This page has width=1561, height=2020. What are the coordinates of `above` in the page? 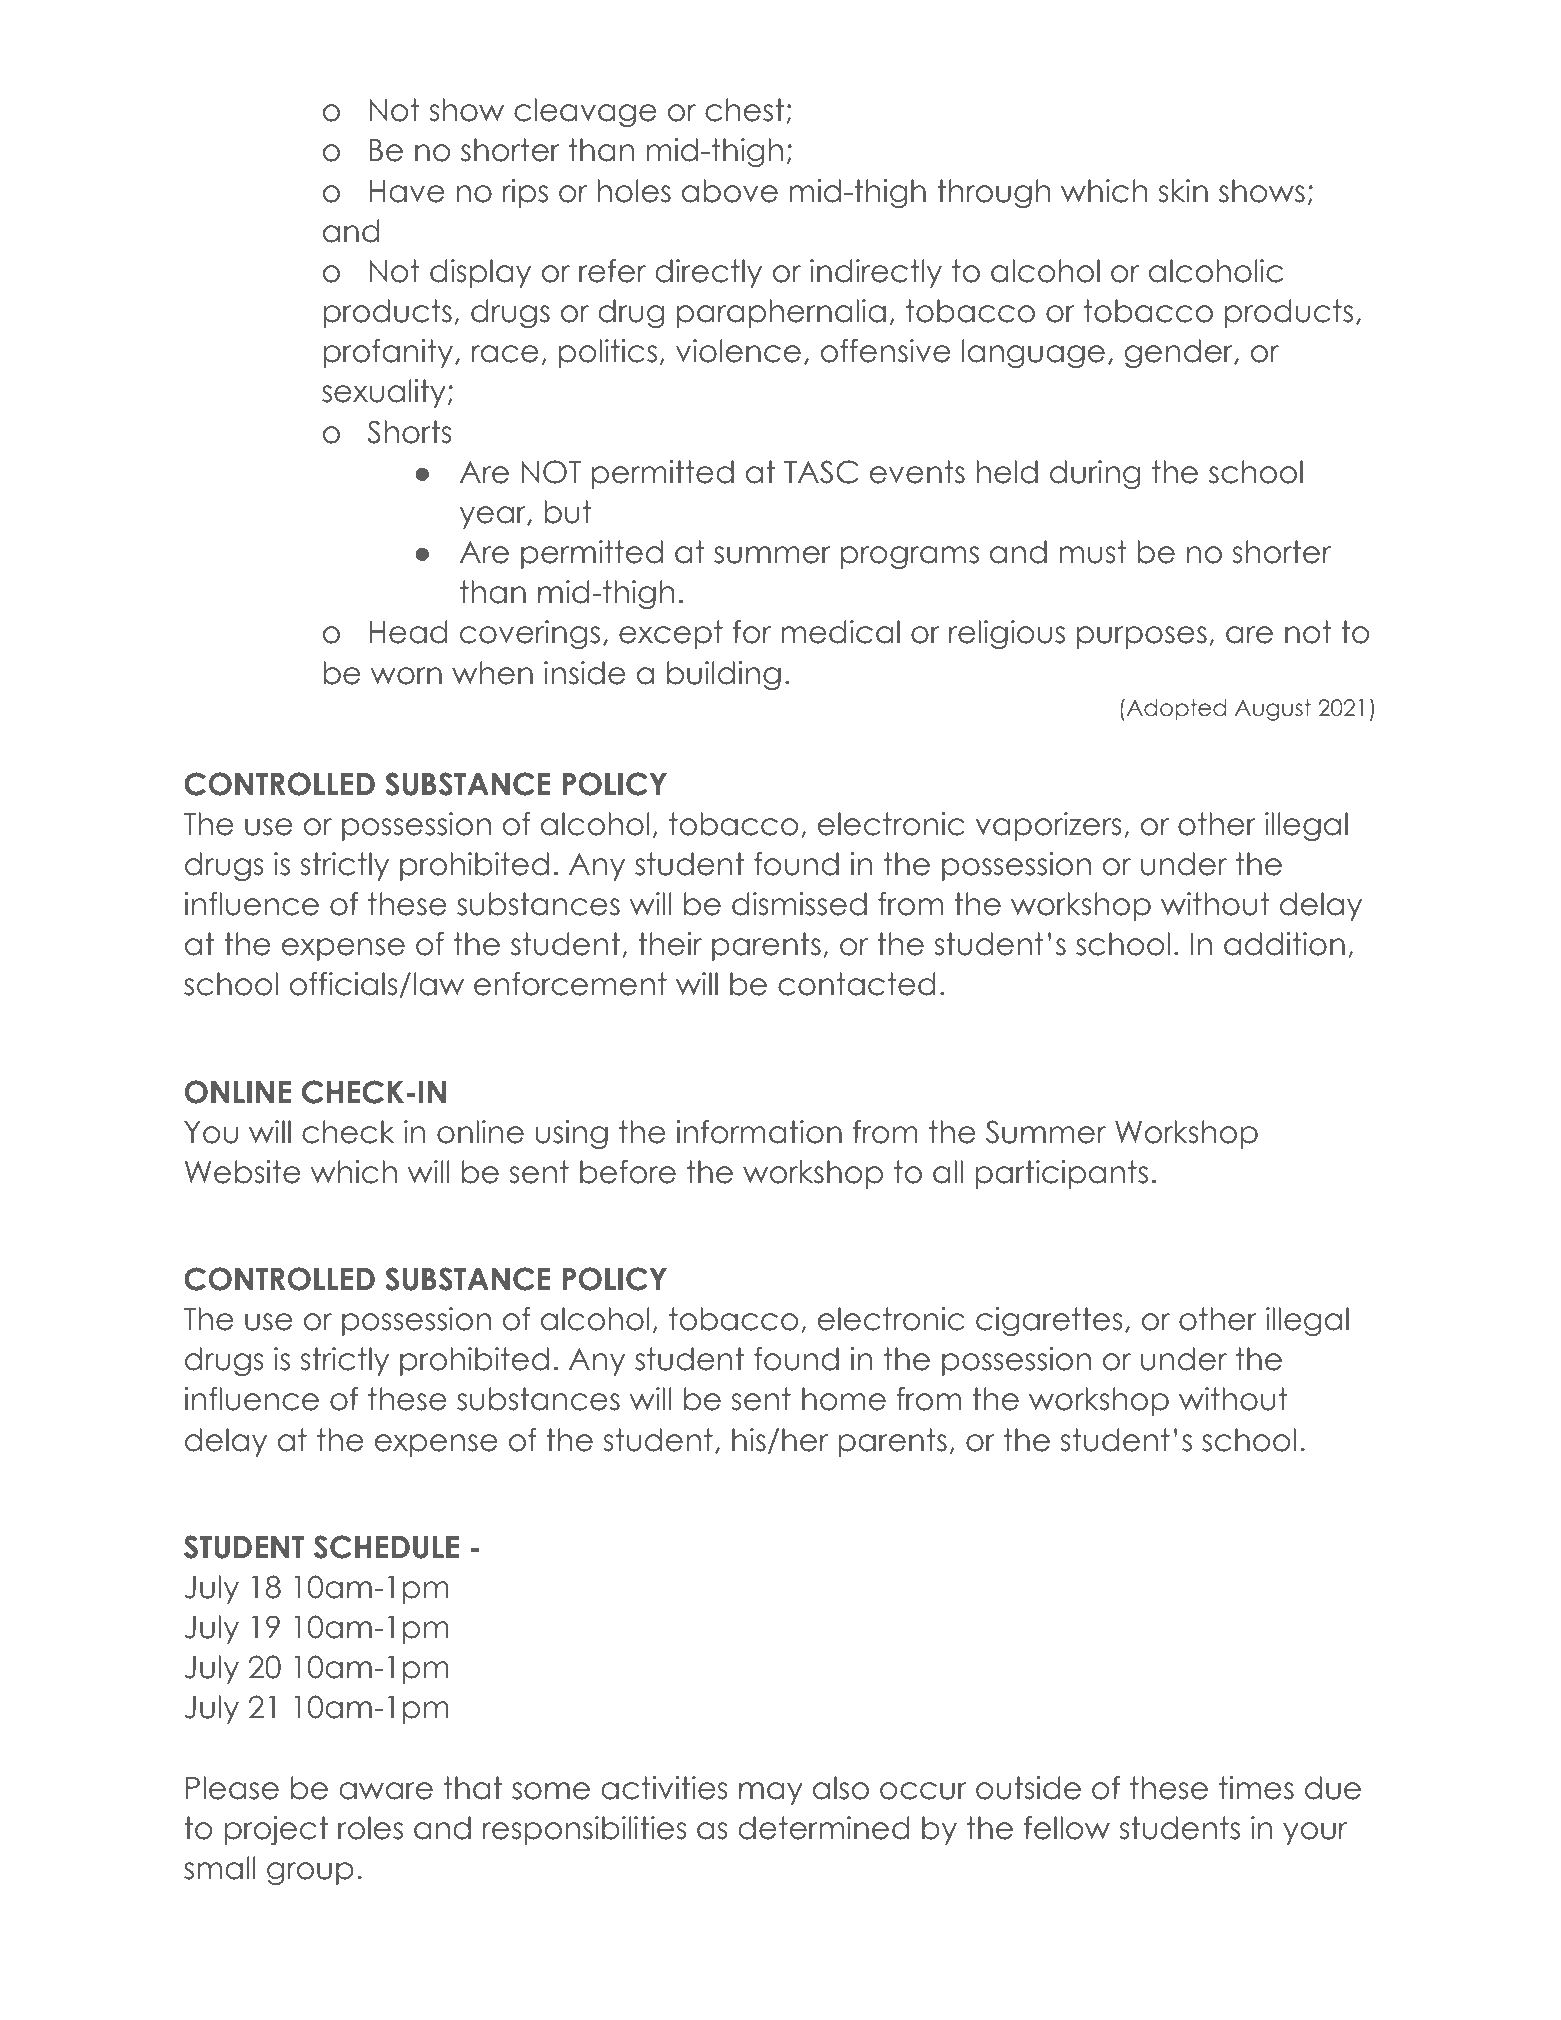 It's located at (730, 191).
